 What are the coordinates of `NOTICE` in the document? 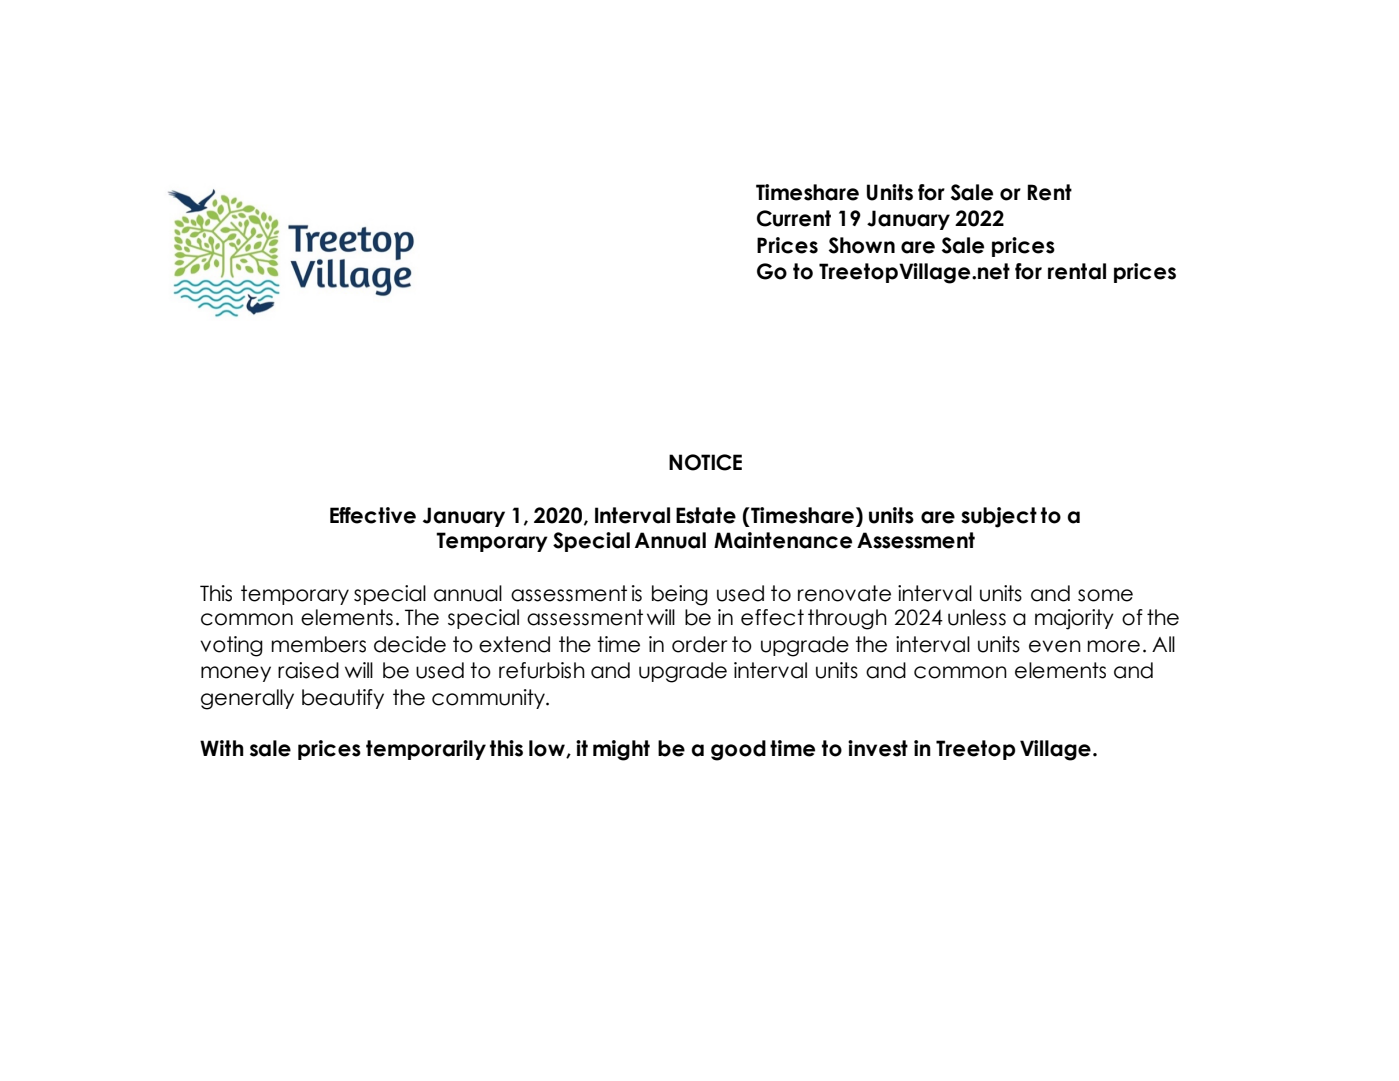 It's located at (705, 462).
